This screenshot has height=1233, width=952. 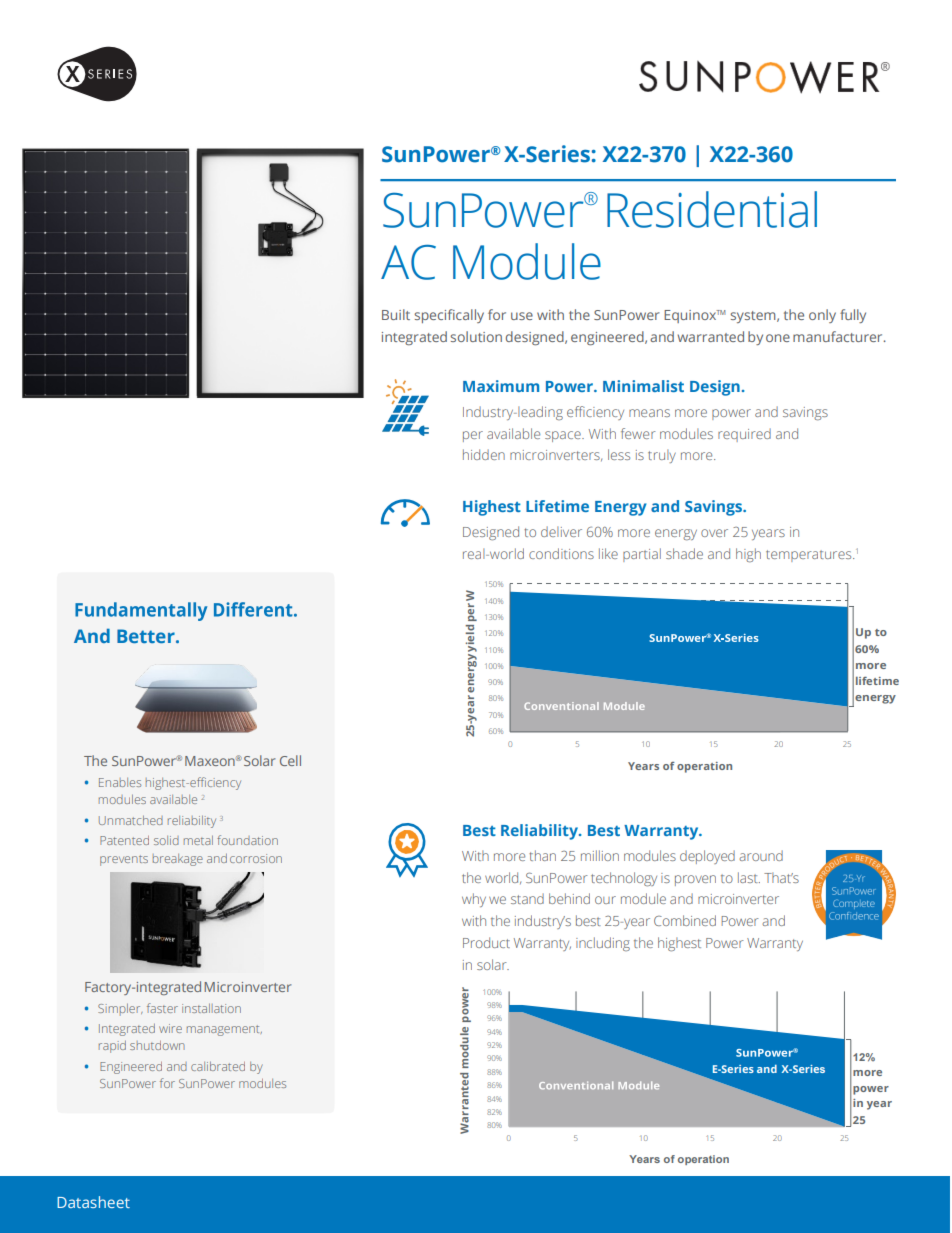 What do you see at coordinates (93, 1202) in the screenshot?
I see `Datasheet` at bounding box center [93, 1202].
